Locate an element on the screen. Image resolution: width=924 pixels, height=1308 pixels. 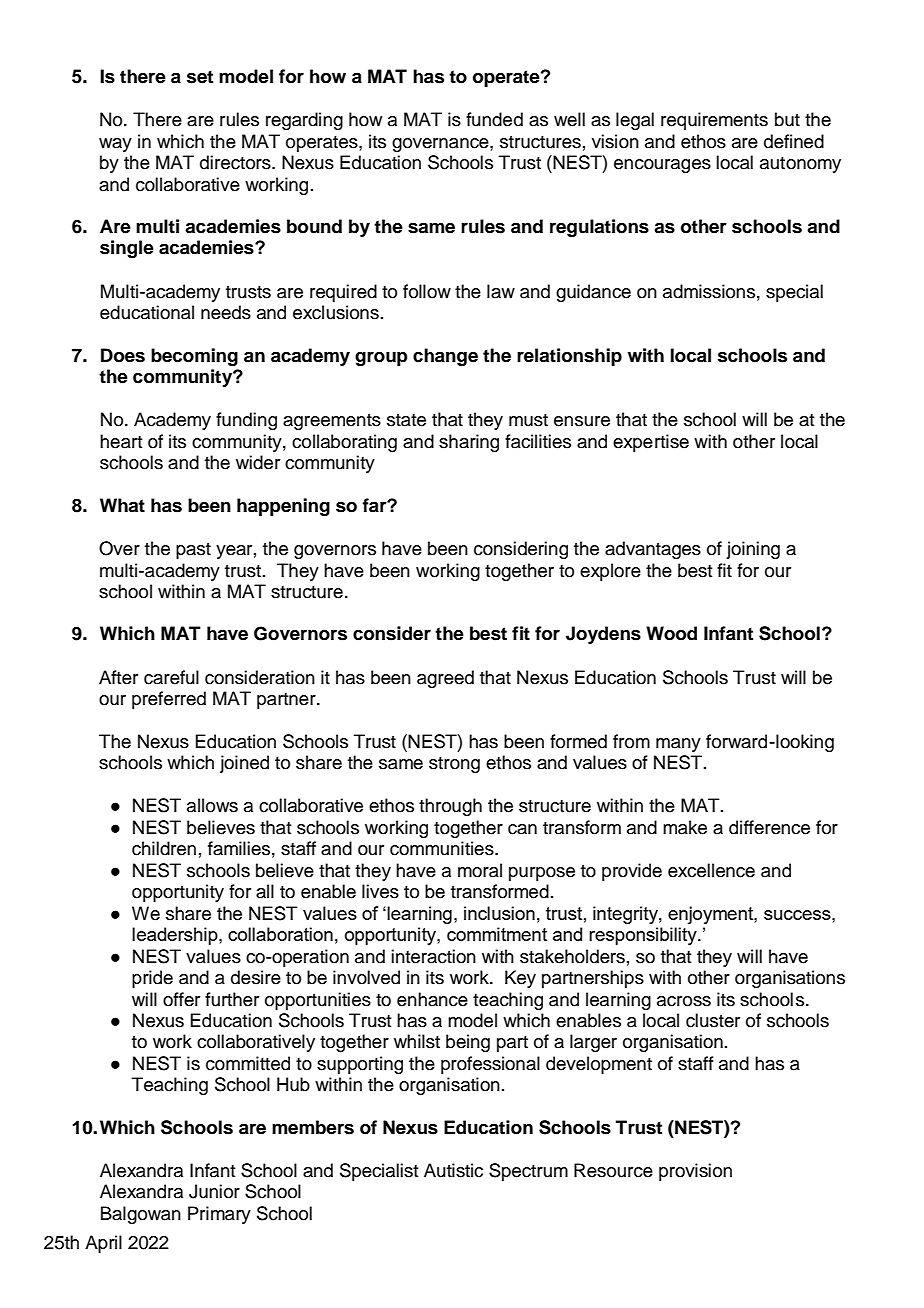
set is located at coordinates (200, 77).
